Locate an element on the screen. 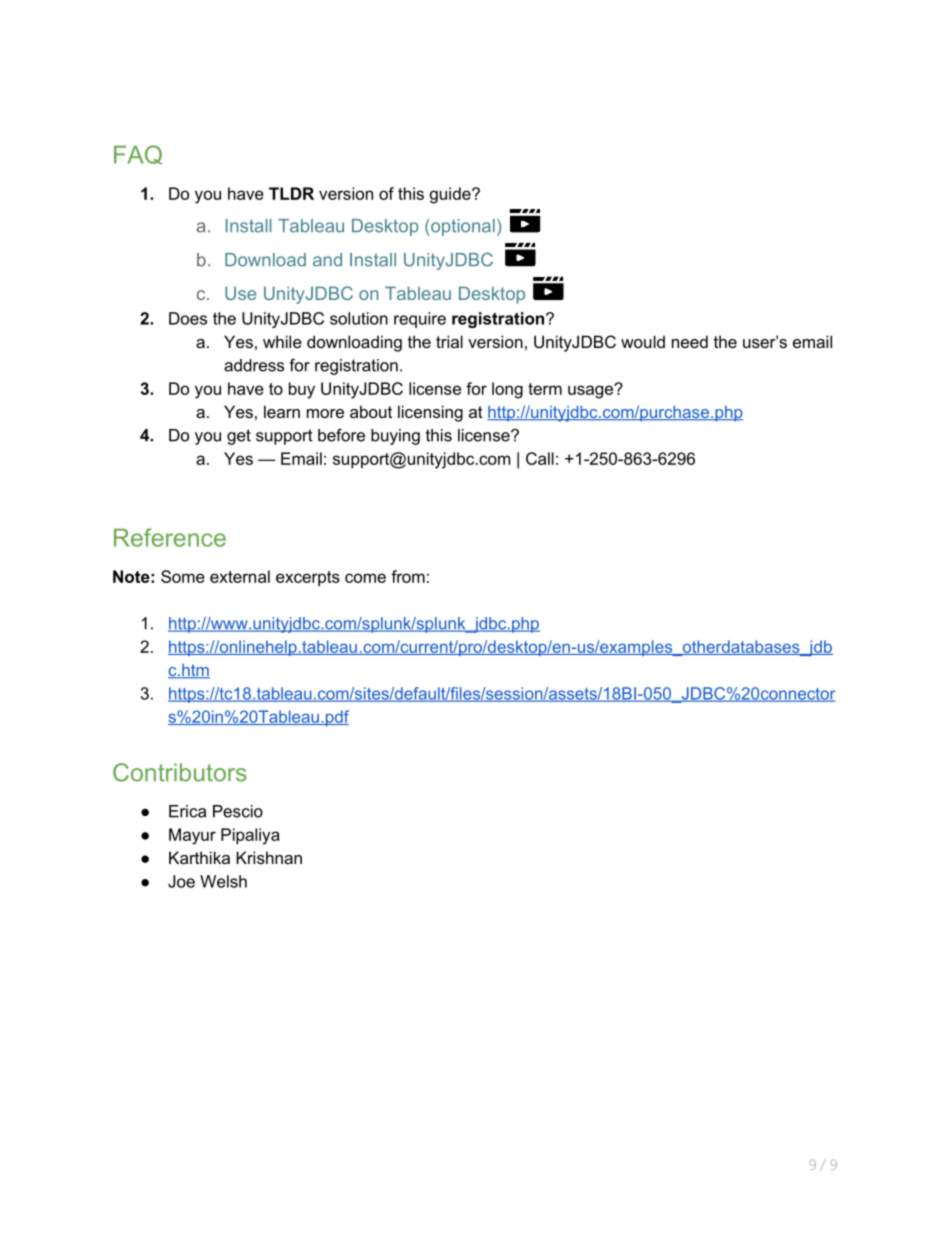 The width and height of the screenshot is (952, 1233). optional is located at coordinates (462, 227).
